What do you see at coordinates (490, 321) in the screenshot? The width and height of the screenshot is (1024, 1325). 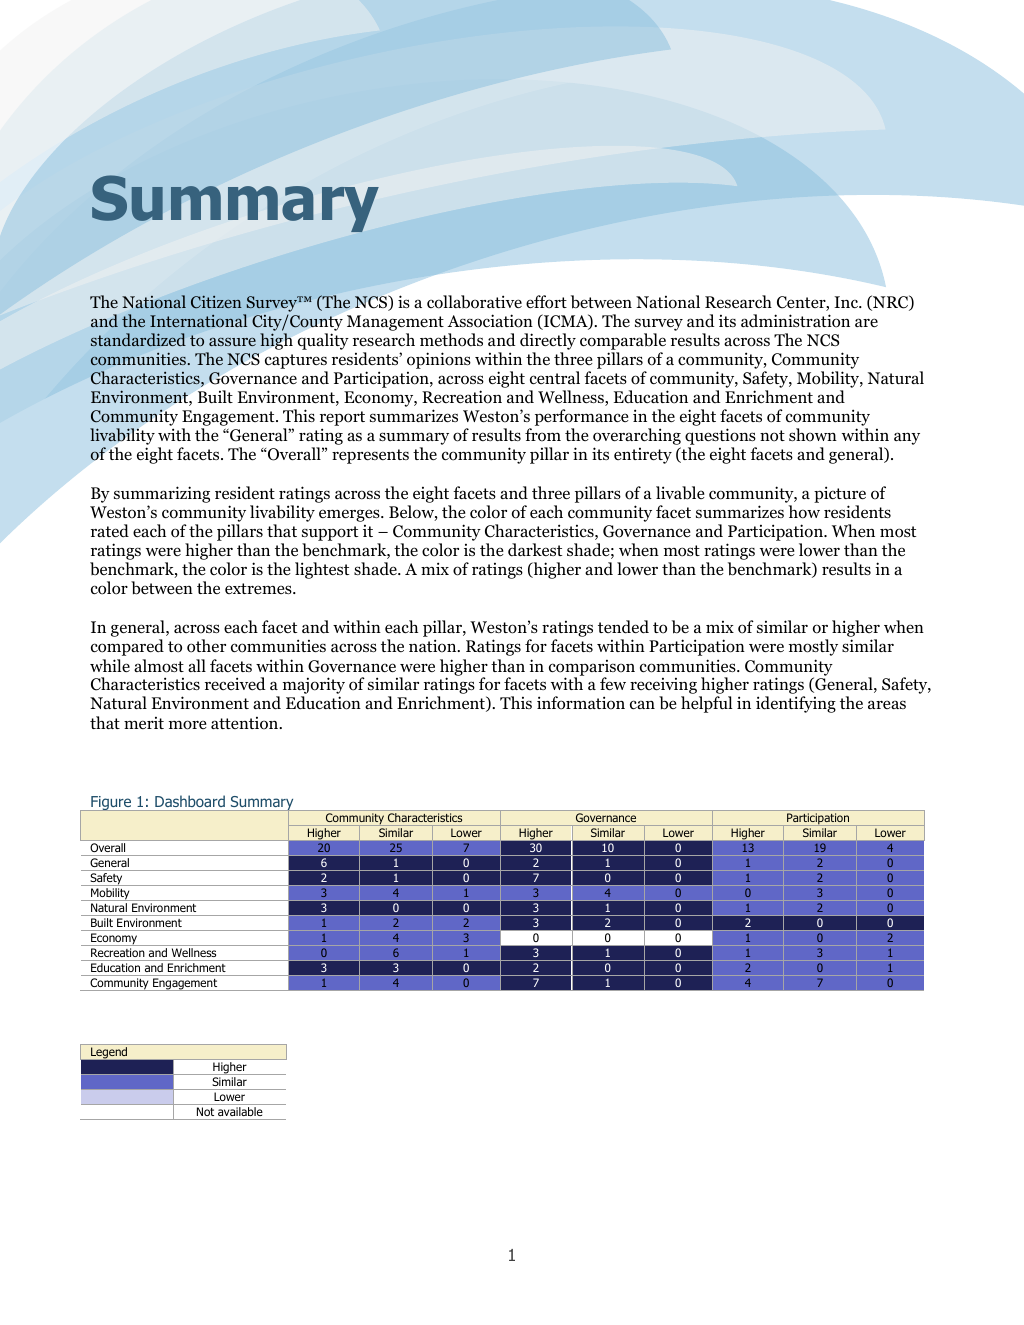 I see `Association` at bounding box center [490, 321].
